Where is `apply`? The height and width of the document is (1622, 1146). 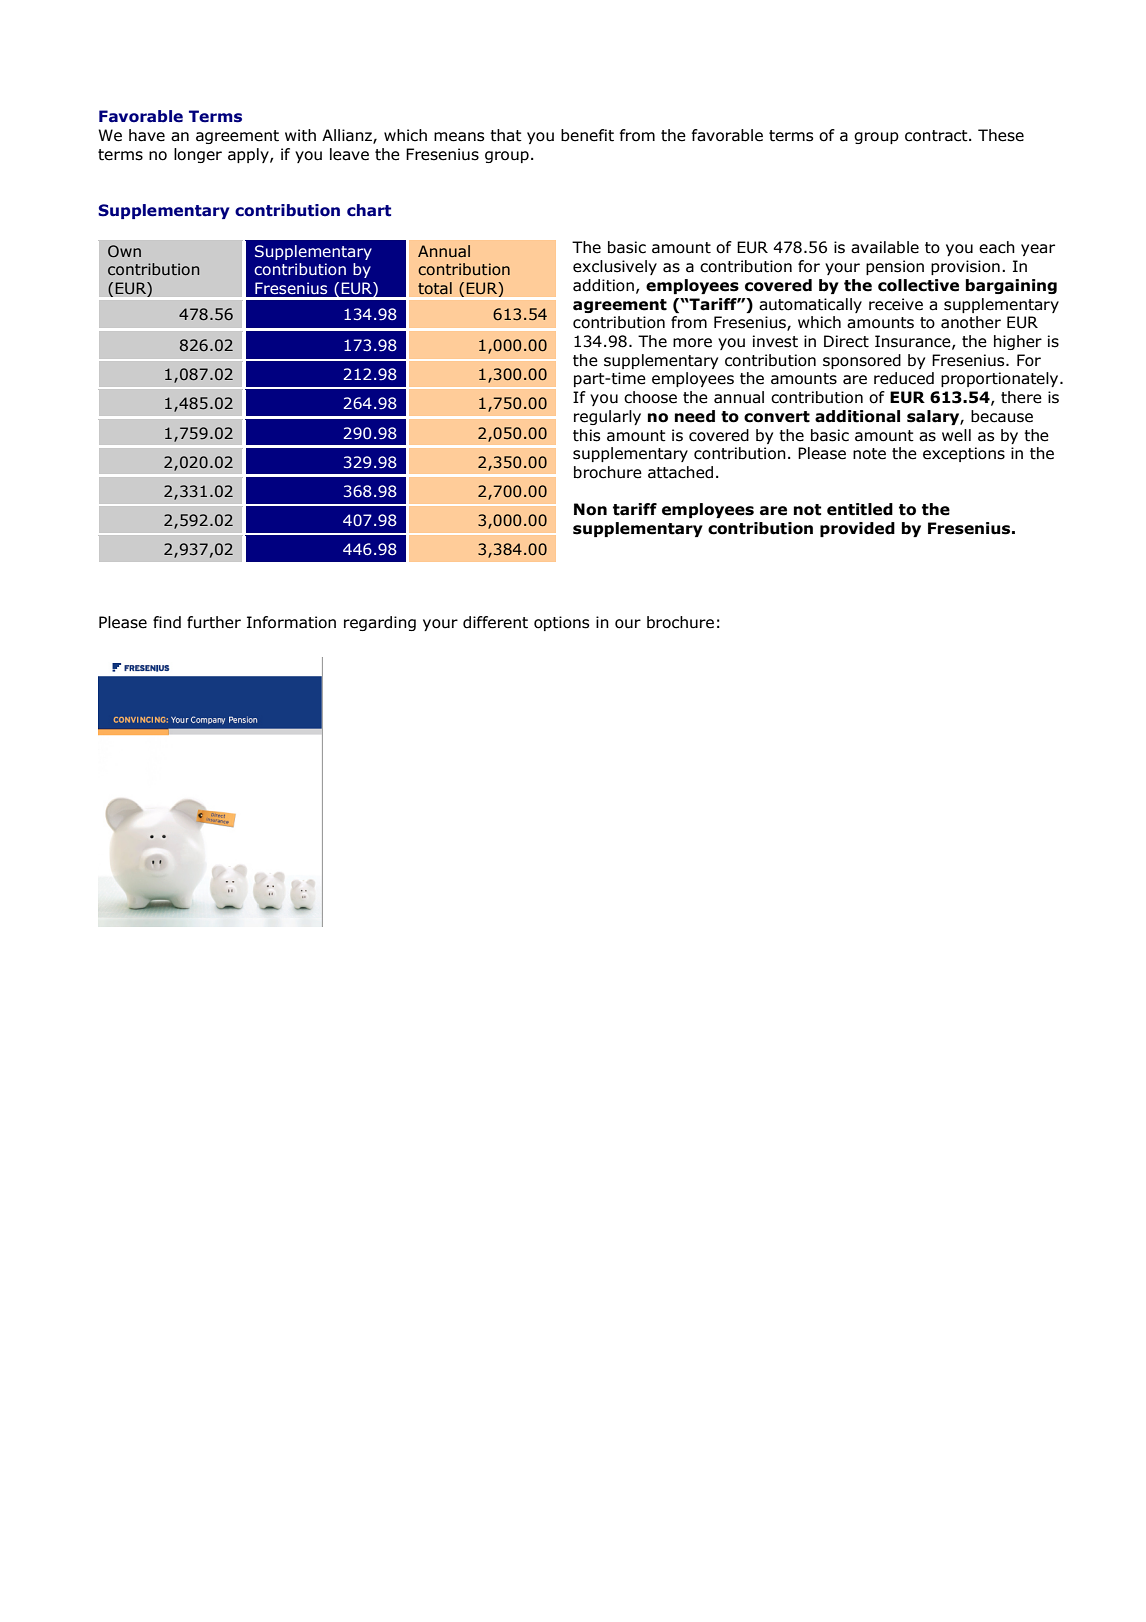
apply is located at coordinates (249, 155).
